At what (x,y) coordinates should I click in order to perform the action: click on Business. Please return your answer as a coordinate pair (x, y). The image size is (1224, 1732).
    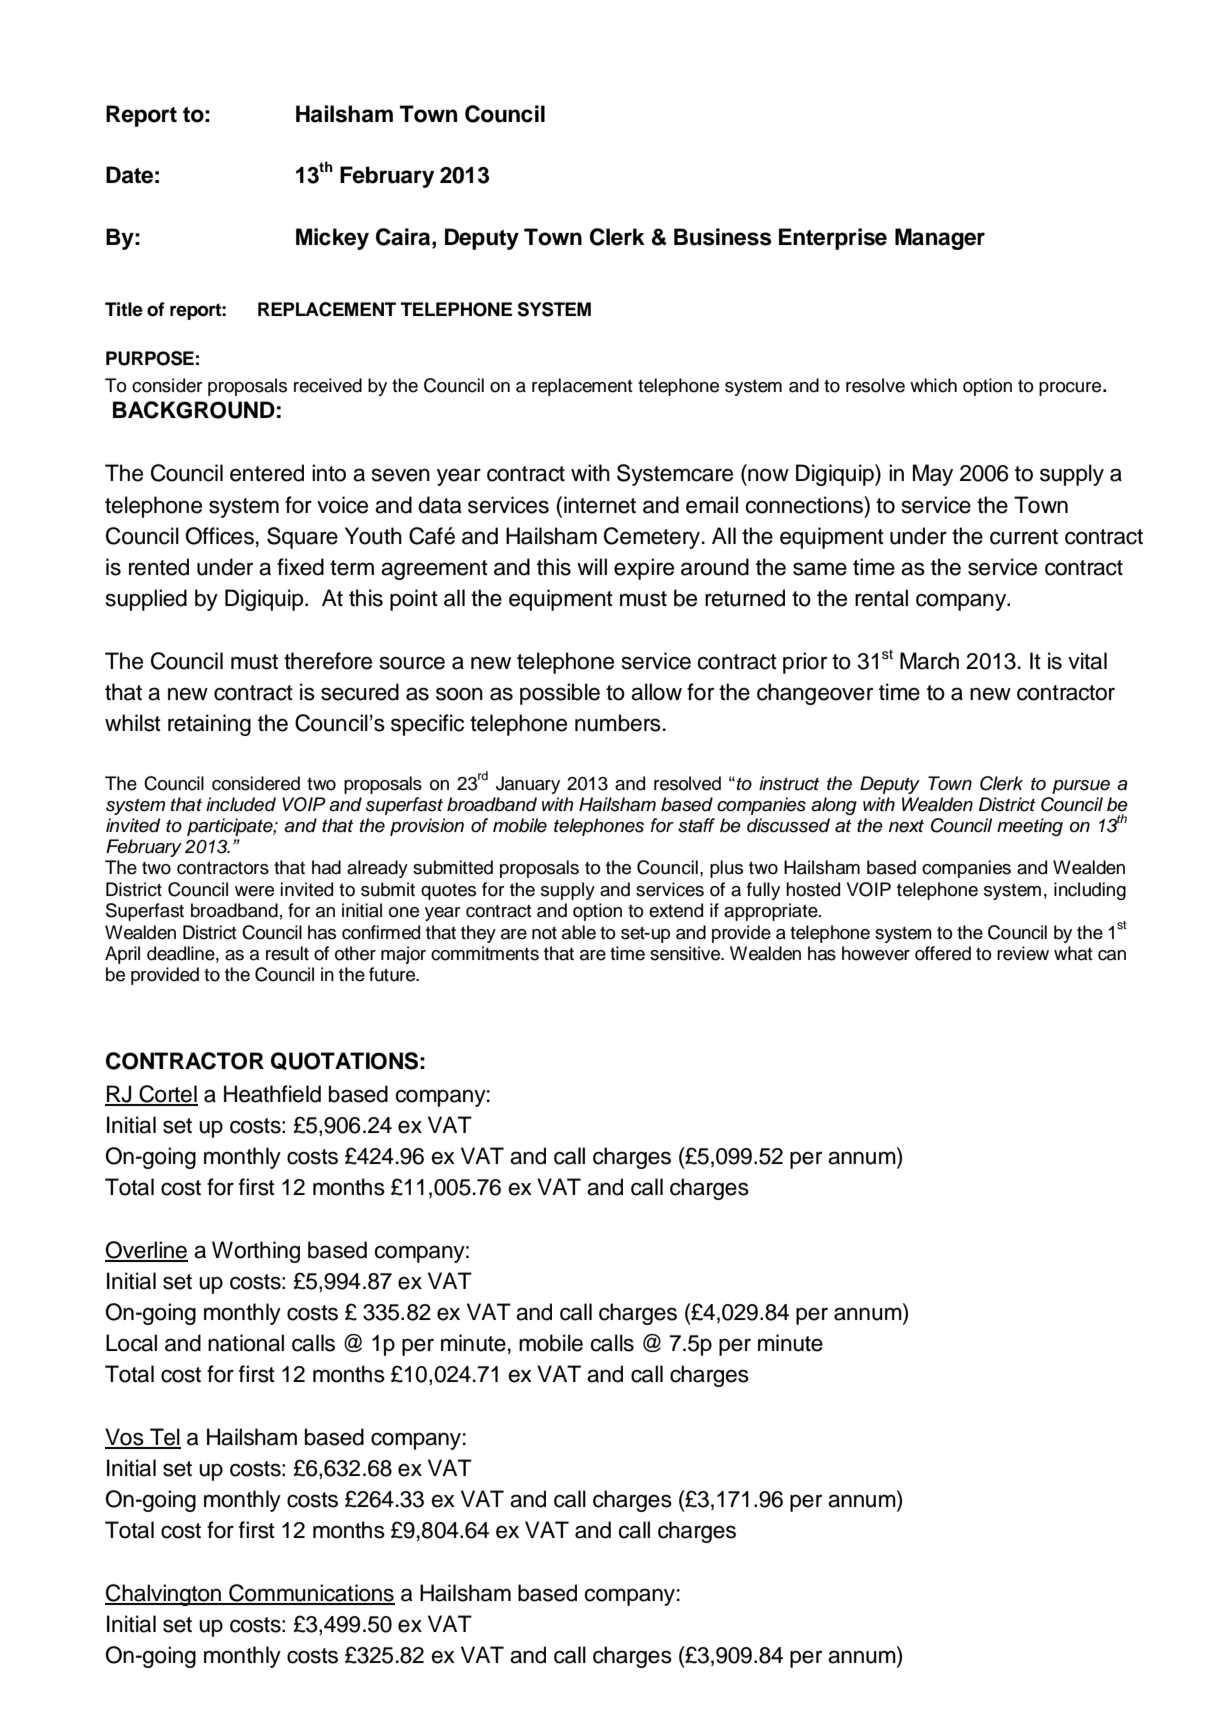
    Looking at the image, I should click on (723, 237).
